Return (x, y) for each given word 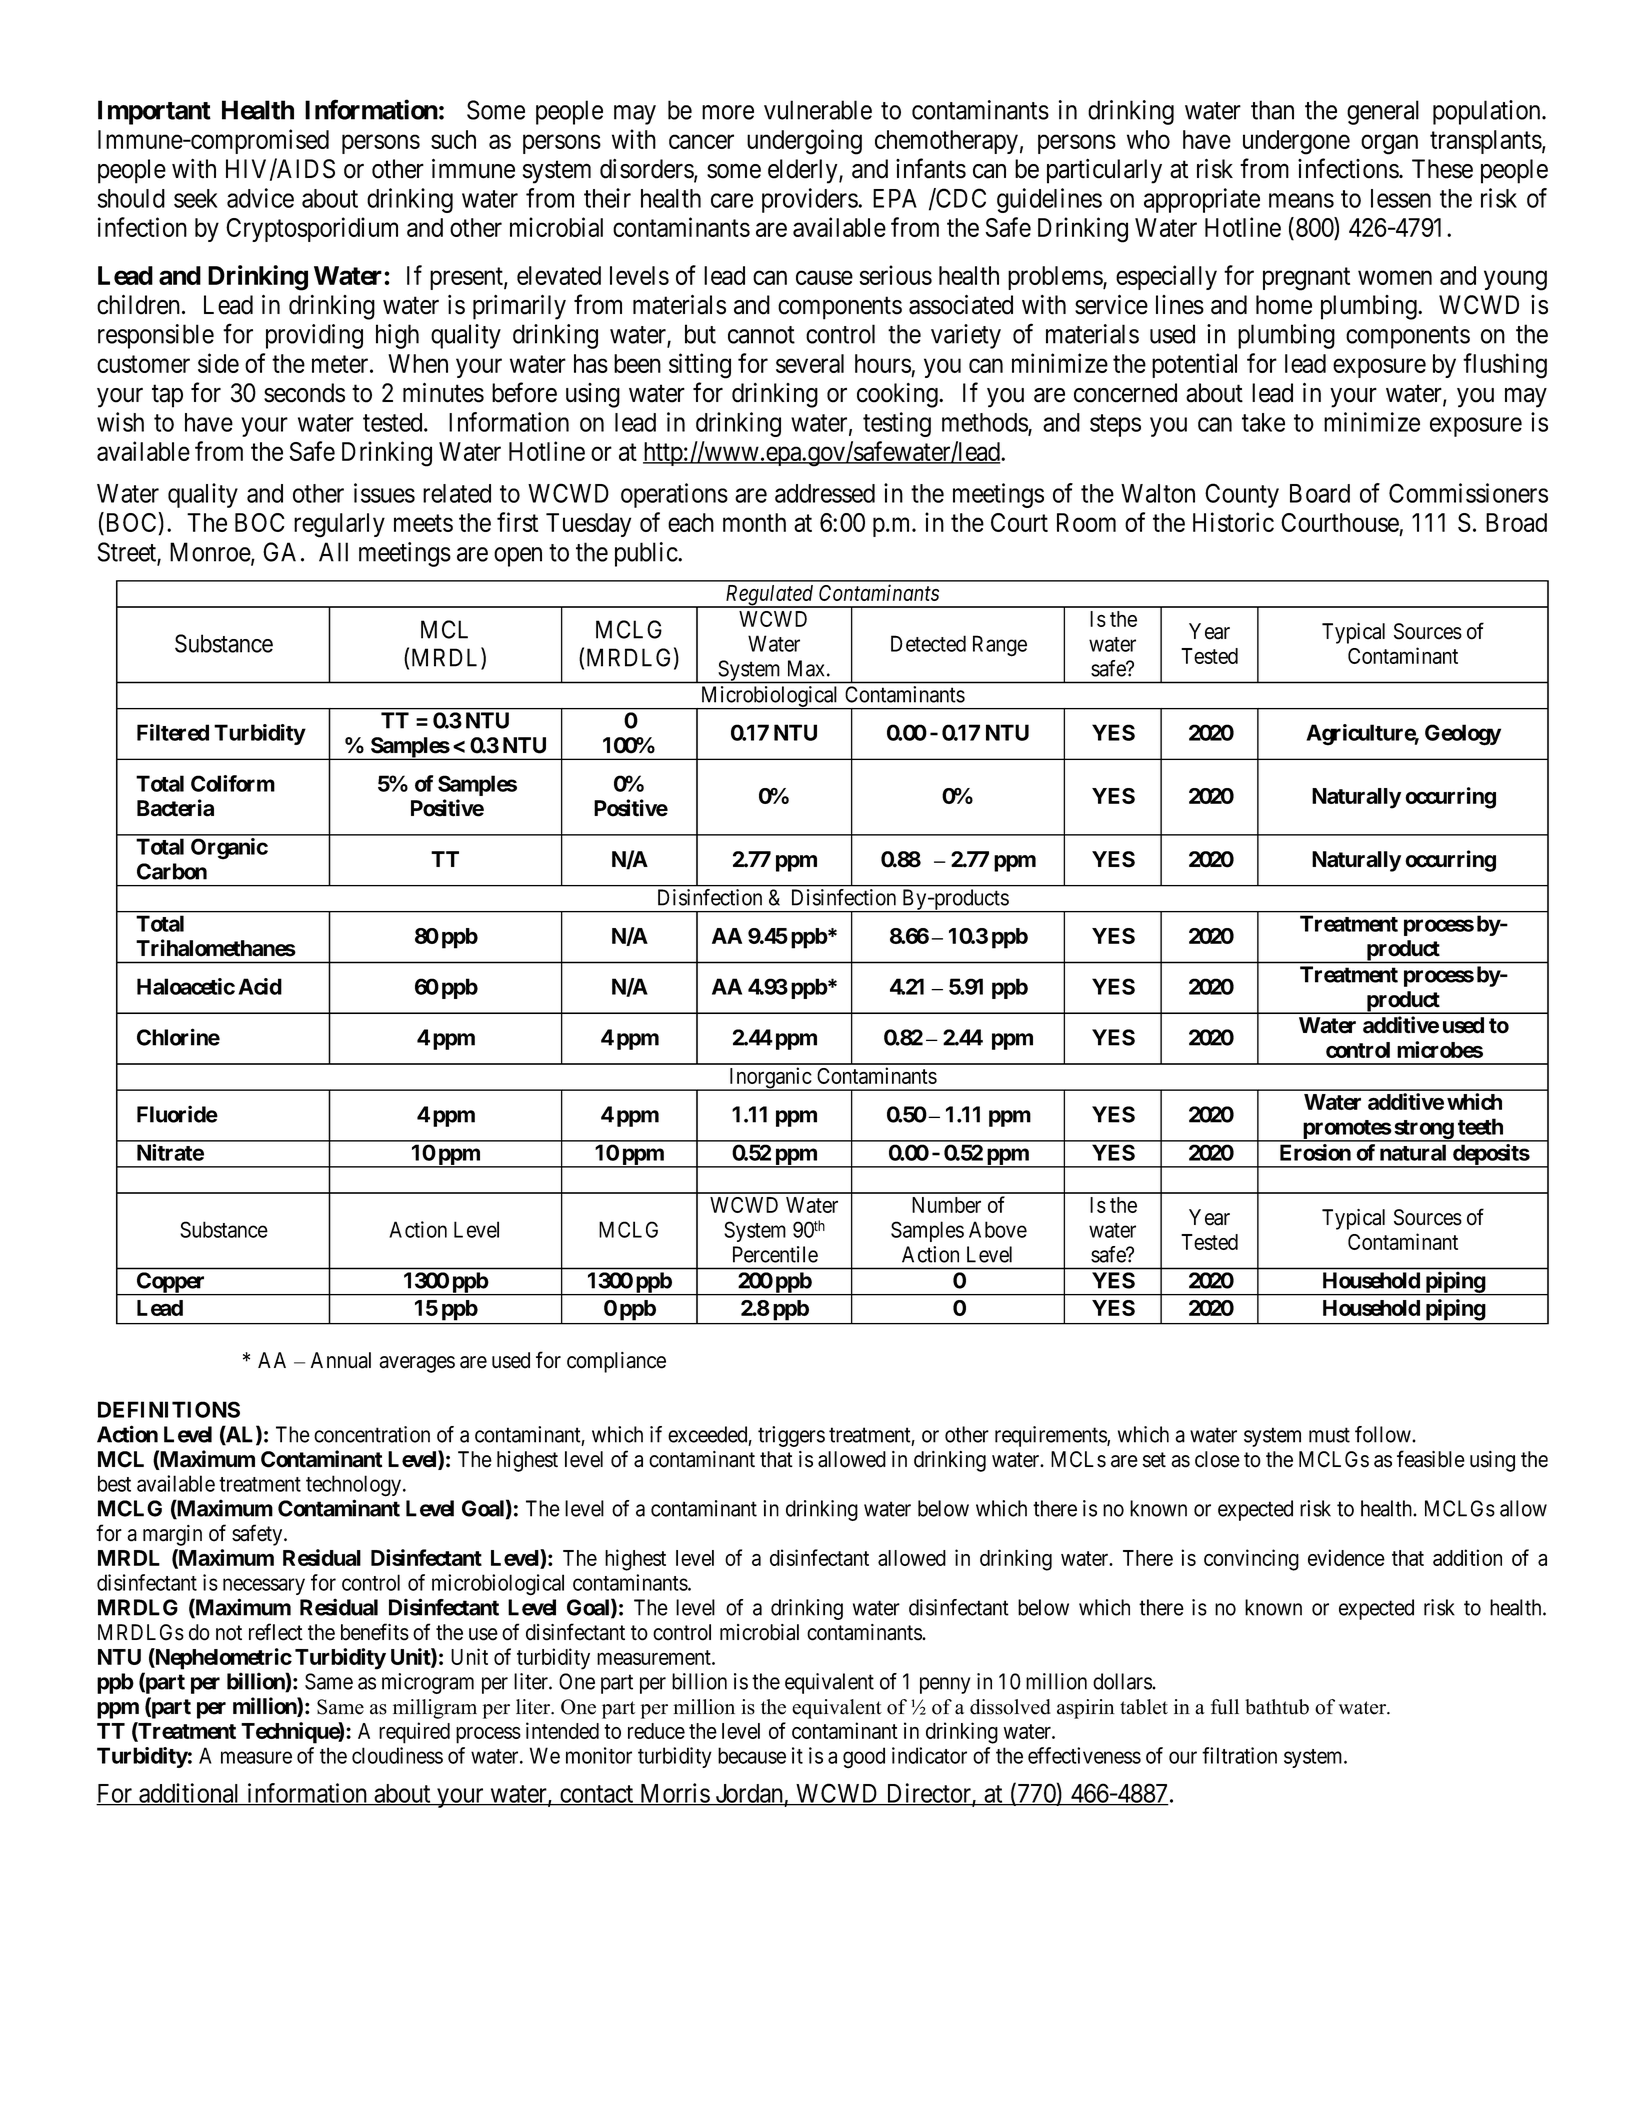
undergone (1296, 142)
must (1329, 1435)
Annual (341, 1360)
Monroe (211, 553)
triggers (791, 1436)
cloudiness (397, 1755)
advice (260, 198)
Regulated (769, 596)
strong (1423, 1131)
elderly (804, 171)
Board (1320, 493)
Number (946, 1205)
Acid (260, 986)
